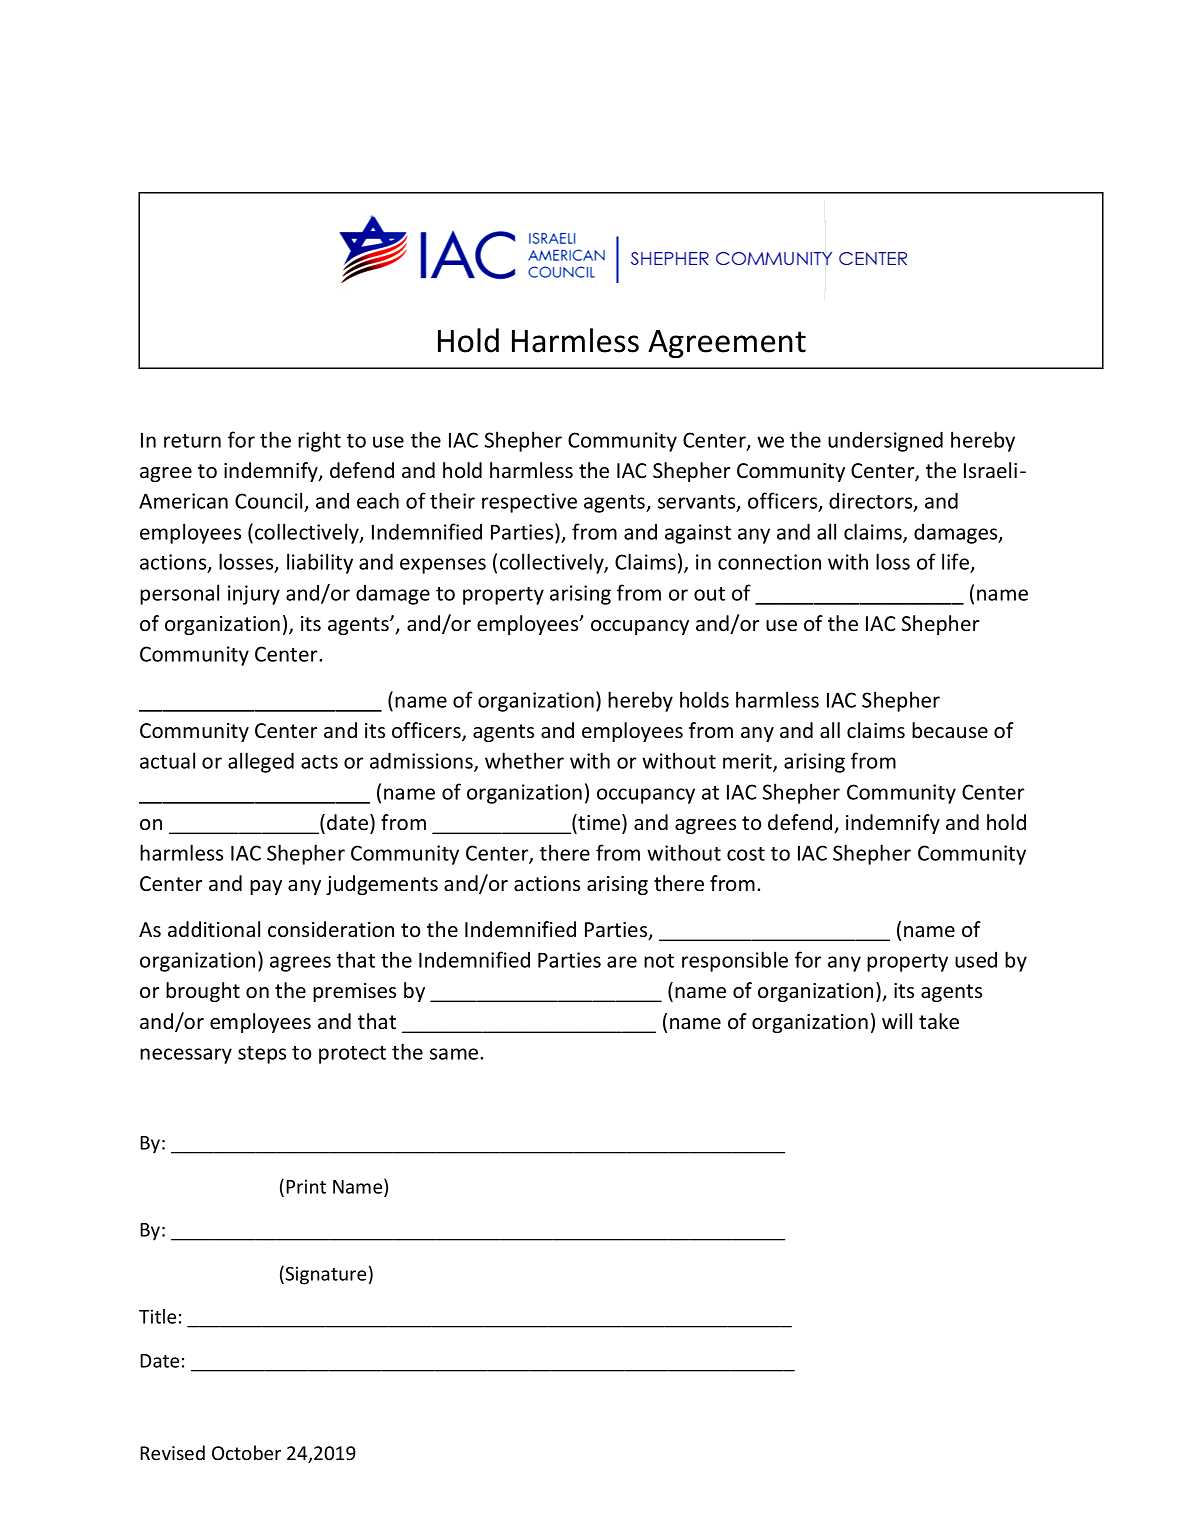  What do you see at coordinates (319, 441) in the screenshot?
I see `right` at bounding box center [319, 441].
